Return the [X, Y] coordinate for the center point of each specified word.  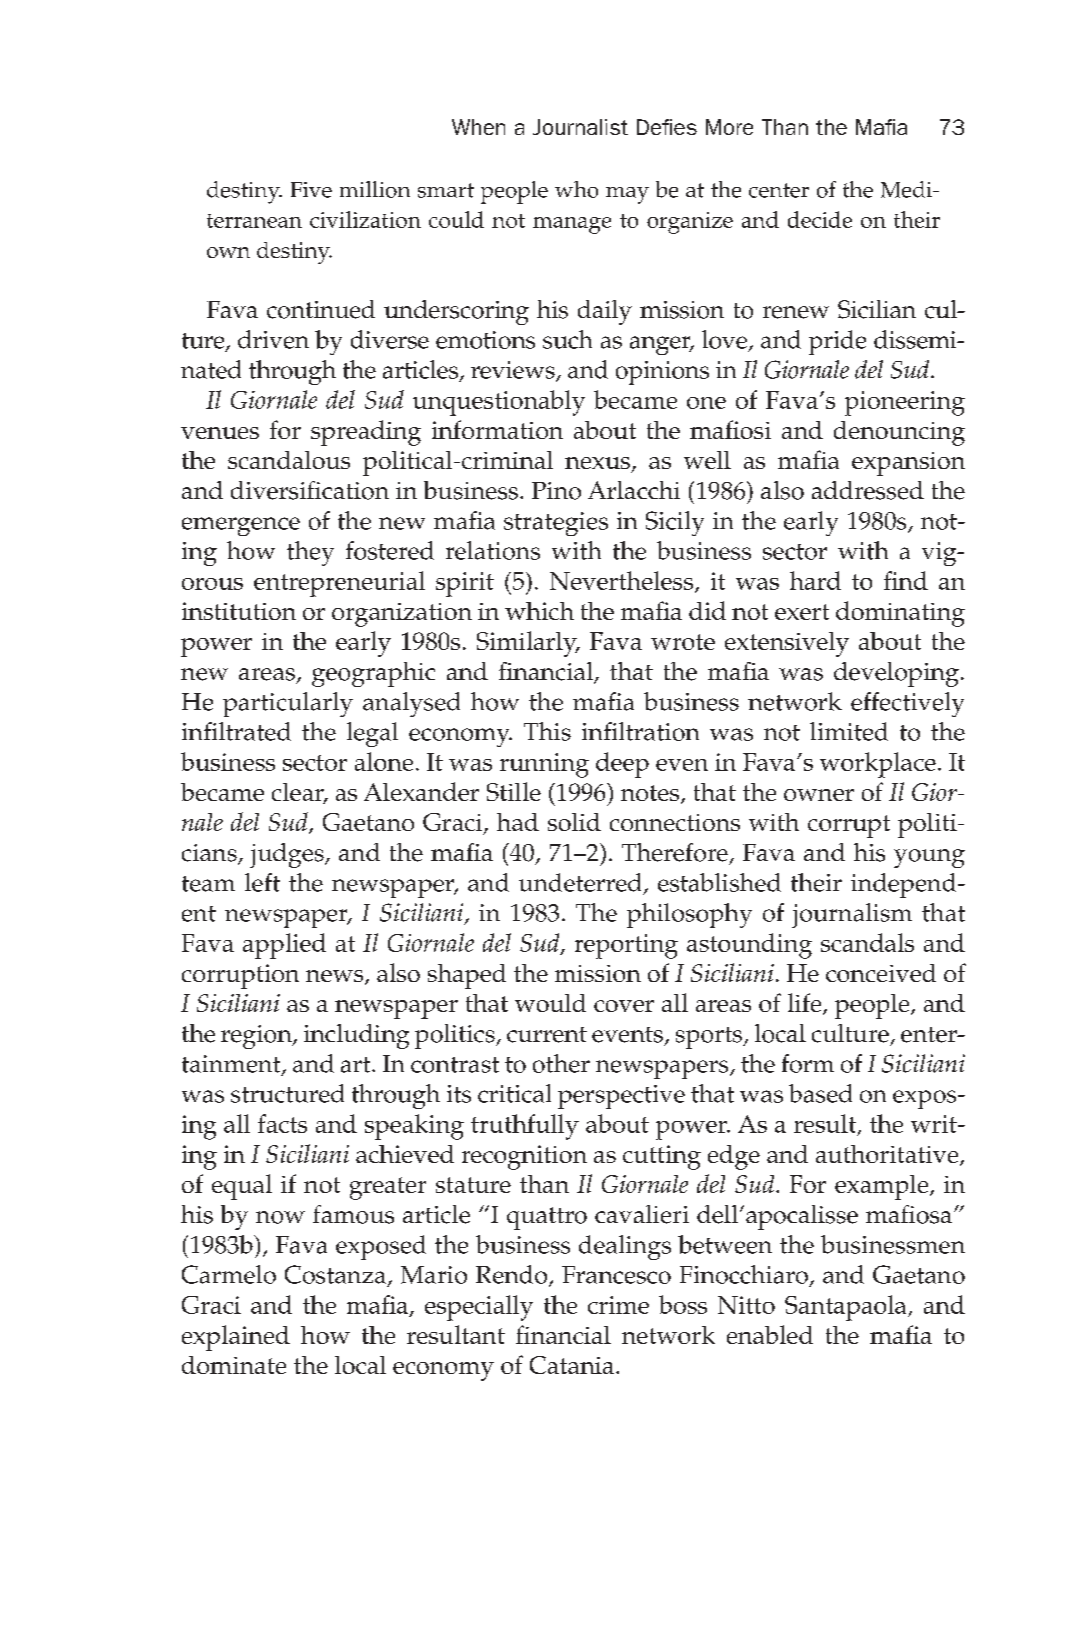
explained [236, 1338]
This [547, 731]
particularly [288, 704]
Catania [572, 1365]
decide [820, 219]
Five [311, 190]
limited [849, 731]
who [576, 189]
